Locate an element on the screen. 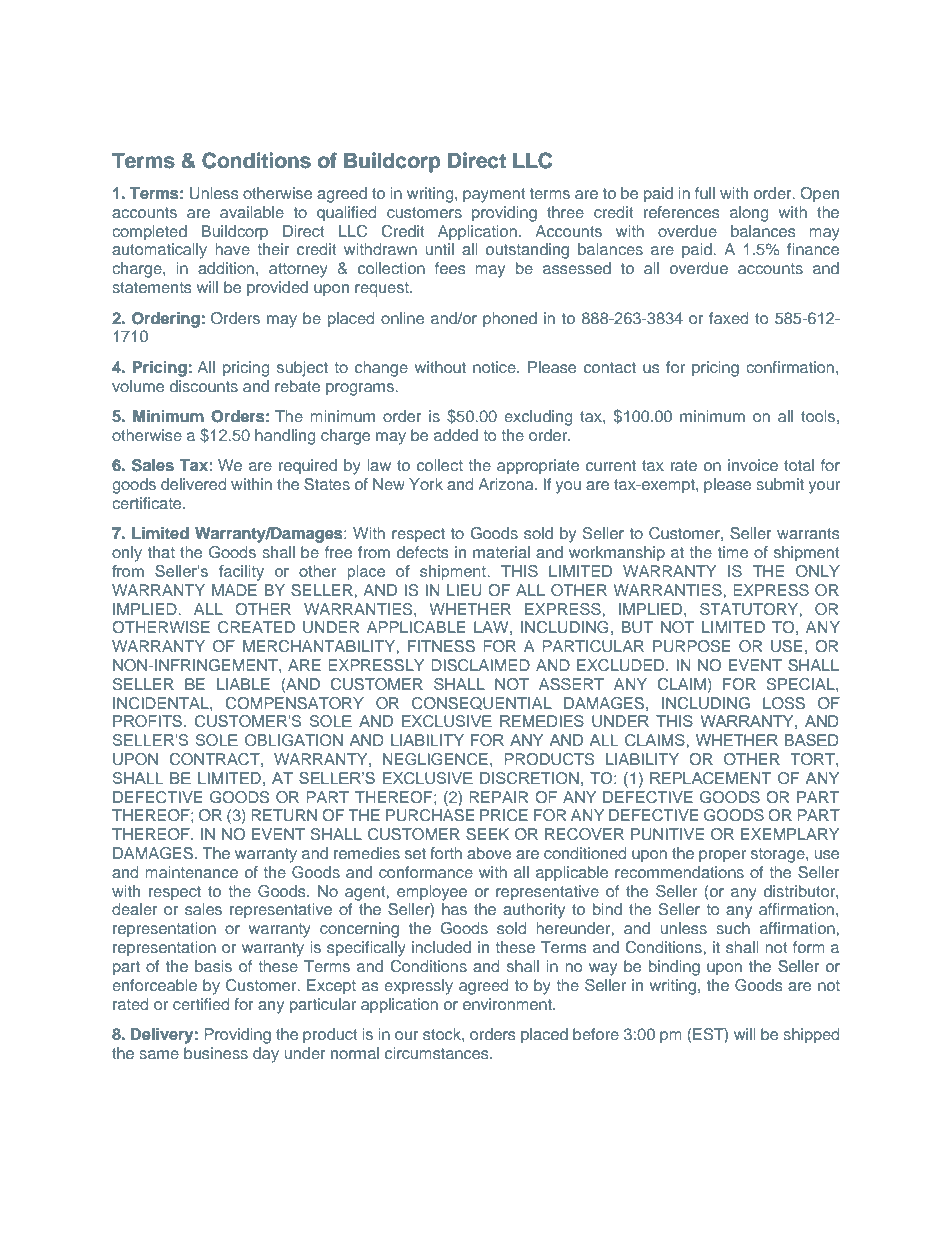 The width and height of the screenshot is (952, 1233). above is located at coordinates (489, 853).
